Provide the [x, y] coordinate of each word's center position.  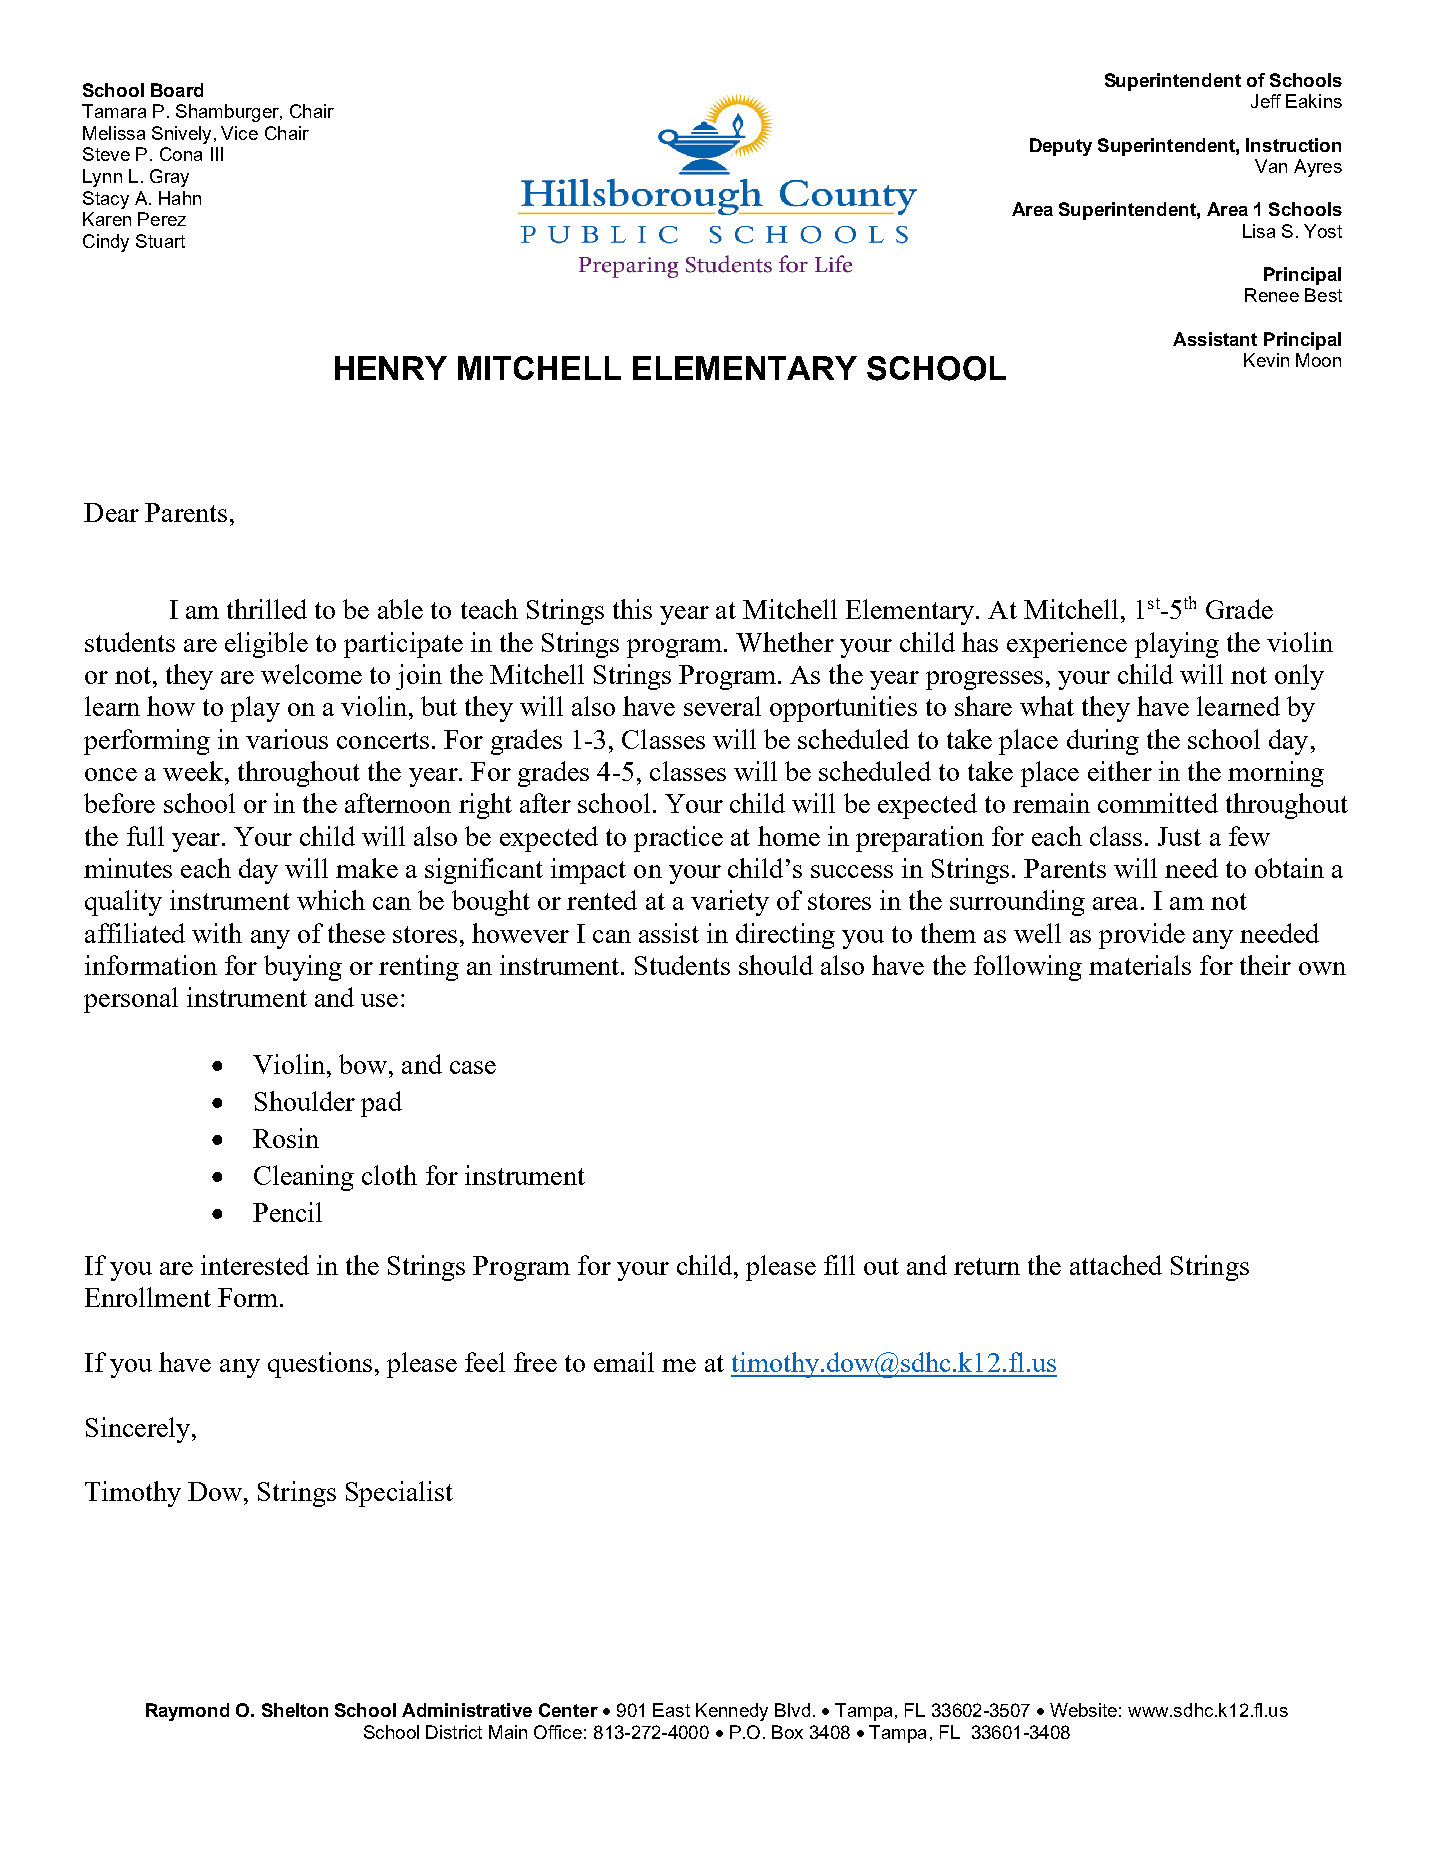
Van [1271, 166]
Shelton [295, 1710]
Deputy [1061, 147]
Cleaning [304, 1178]
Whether [785, 642]
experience [1067, 645]
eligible [266, 645]
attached [1116, 1265]
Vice [239, 133]
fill [839, 1265]
